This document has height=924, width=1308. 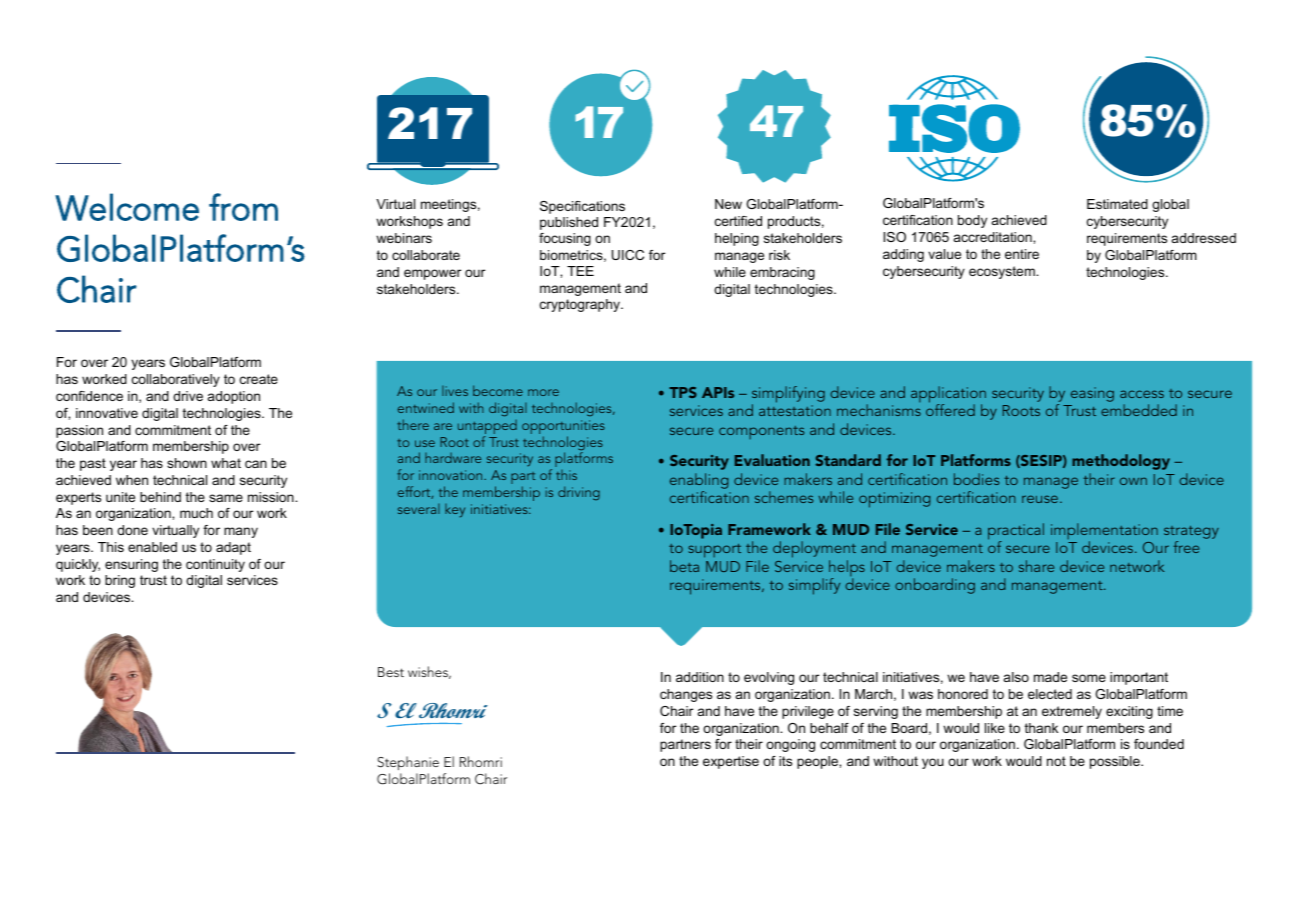 What do you see at coordinates (1050, 677) in the document?
I see `made` at bounding box center [1050, 677].
